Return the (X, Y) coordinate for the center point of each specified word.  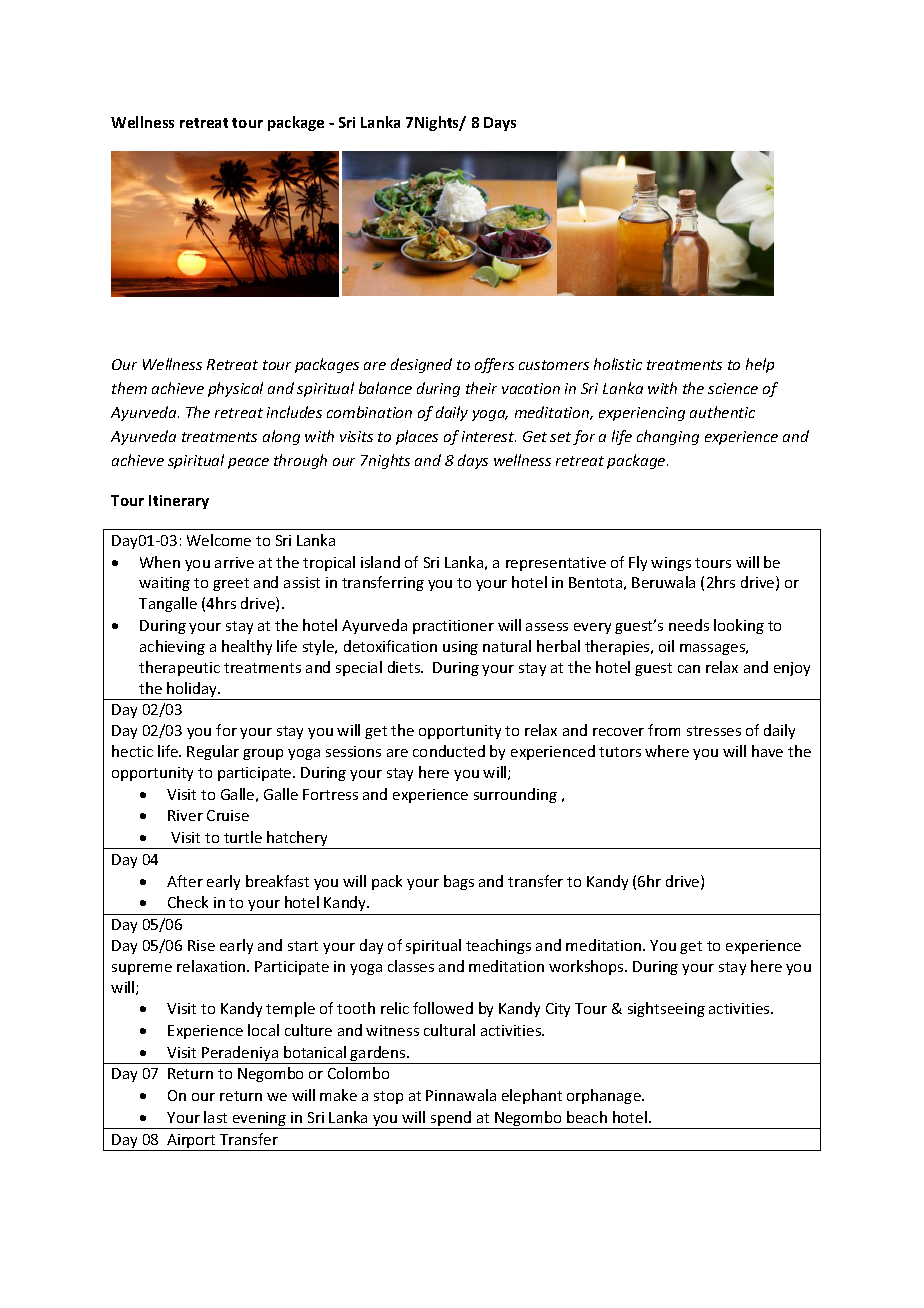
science (733, 388)
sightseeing (666, 1009)
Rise (201, 945)
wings (671, 564)
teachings (498, 946)
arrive (234, 562)
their (481, 388)
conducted (449, 751)
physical (235, 389)
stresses (714, 731)
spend (451, 1120)
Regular (213, 752)
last (215, 1117)
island (380, 562)
